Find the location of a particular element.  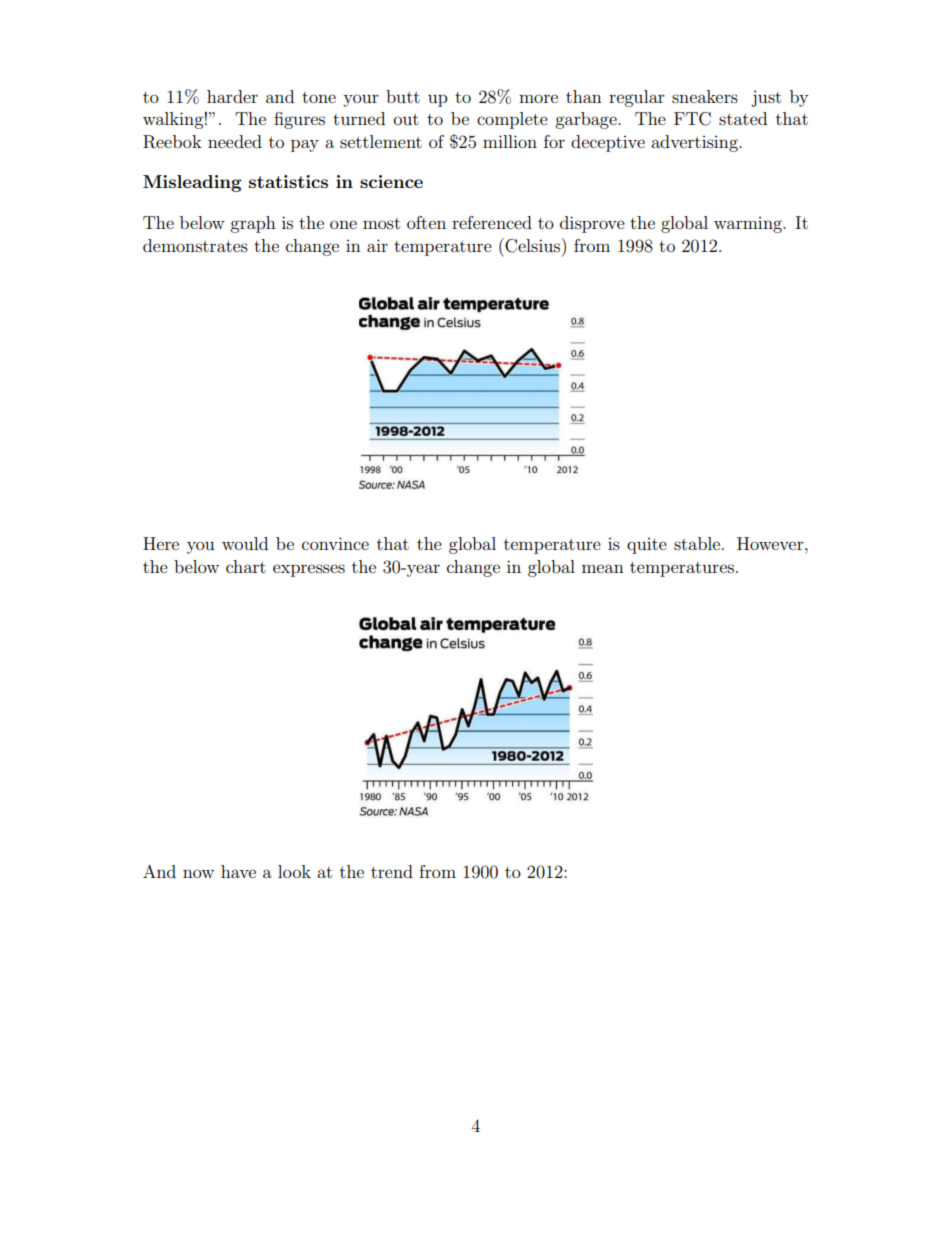

chart is located at coordinates (246, 566).
